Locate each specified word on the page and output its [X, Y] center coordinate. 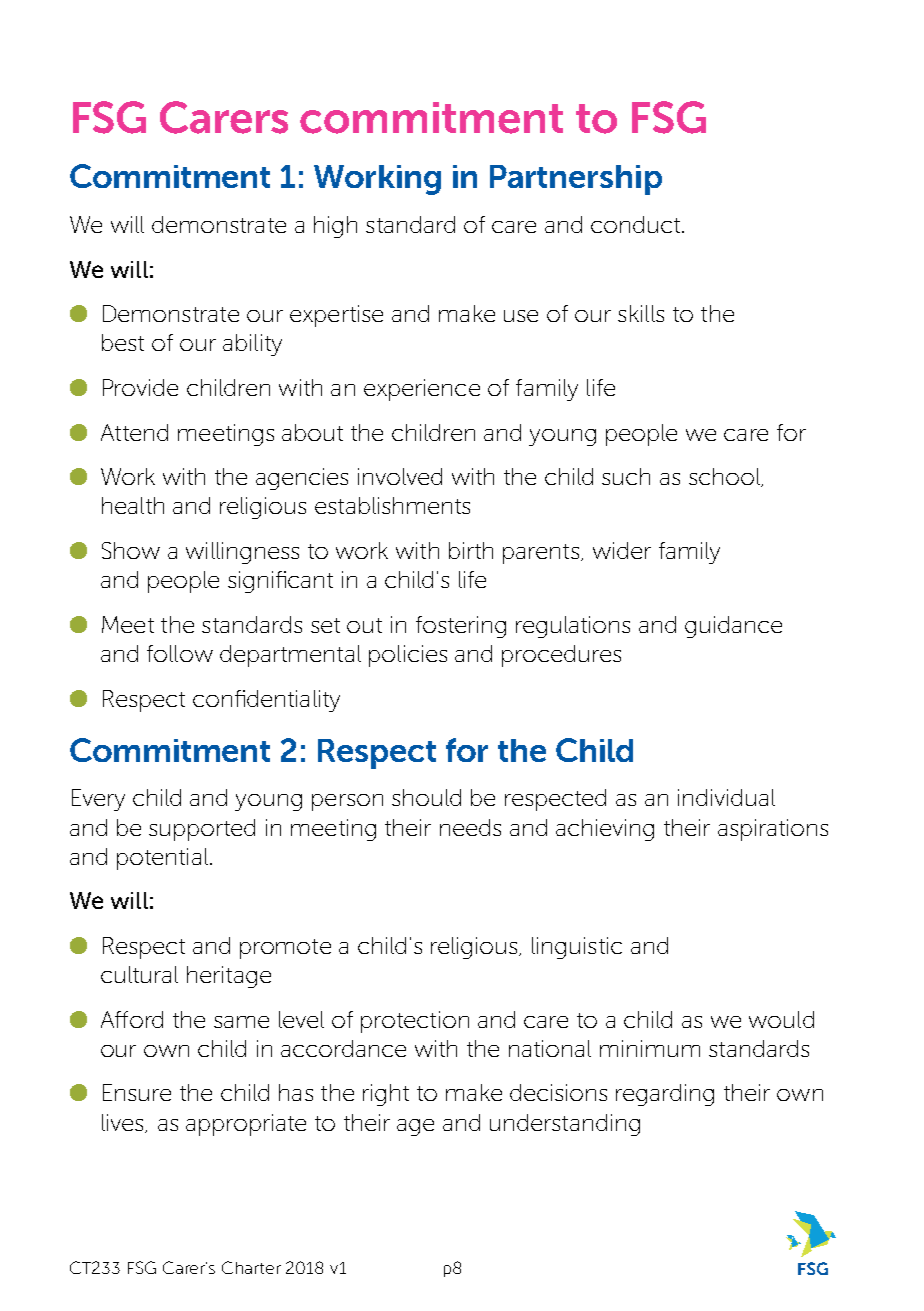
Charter [251, 1267]
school [725, 477]
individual [726, 797]
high [335, 227]
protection [415, 1022]
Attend [134, 432]
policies [408, 656]
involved [400, 476]
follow [180, 653]
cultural [139, 974]
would [781, 1019]
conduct [635, 224]
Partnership [576, 180]
